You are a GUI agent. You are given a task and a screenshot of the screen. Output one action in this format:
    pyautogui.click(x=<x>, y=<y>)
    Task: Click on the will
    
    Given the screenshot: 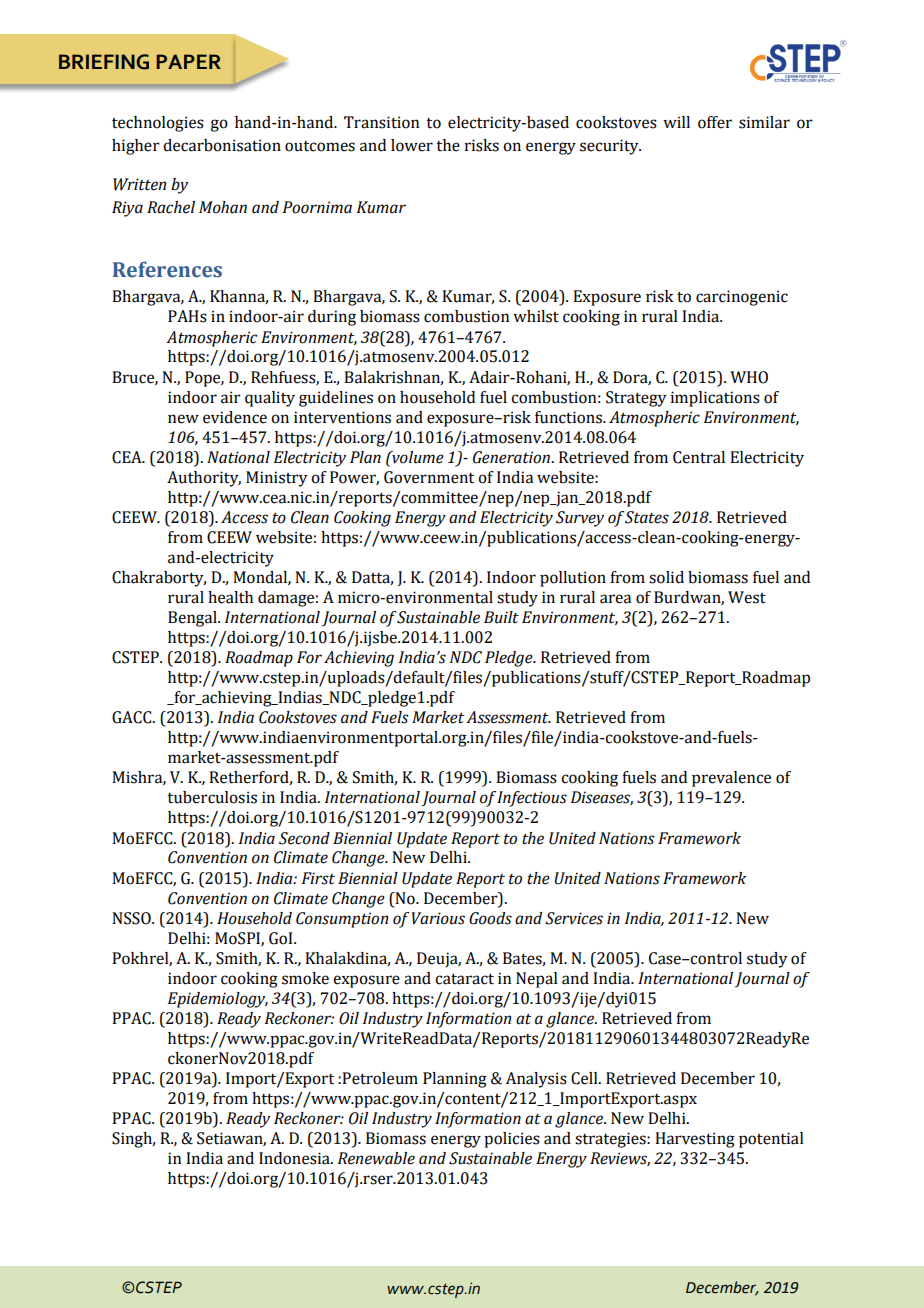 What is the action you would take?
    pyautogui.click(x=676, y=122)
